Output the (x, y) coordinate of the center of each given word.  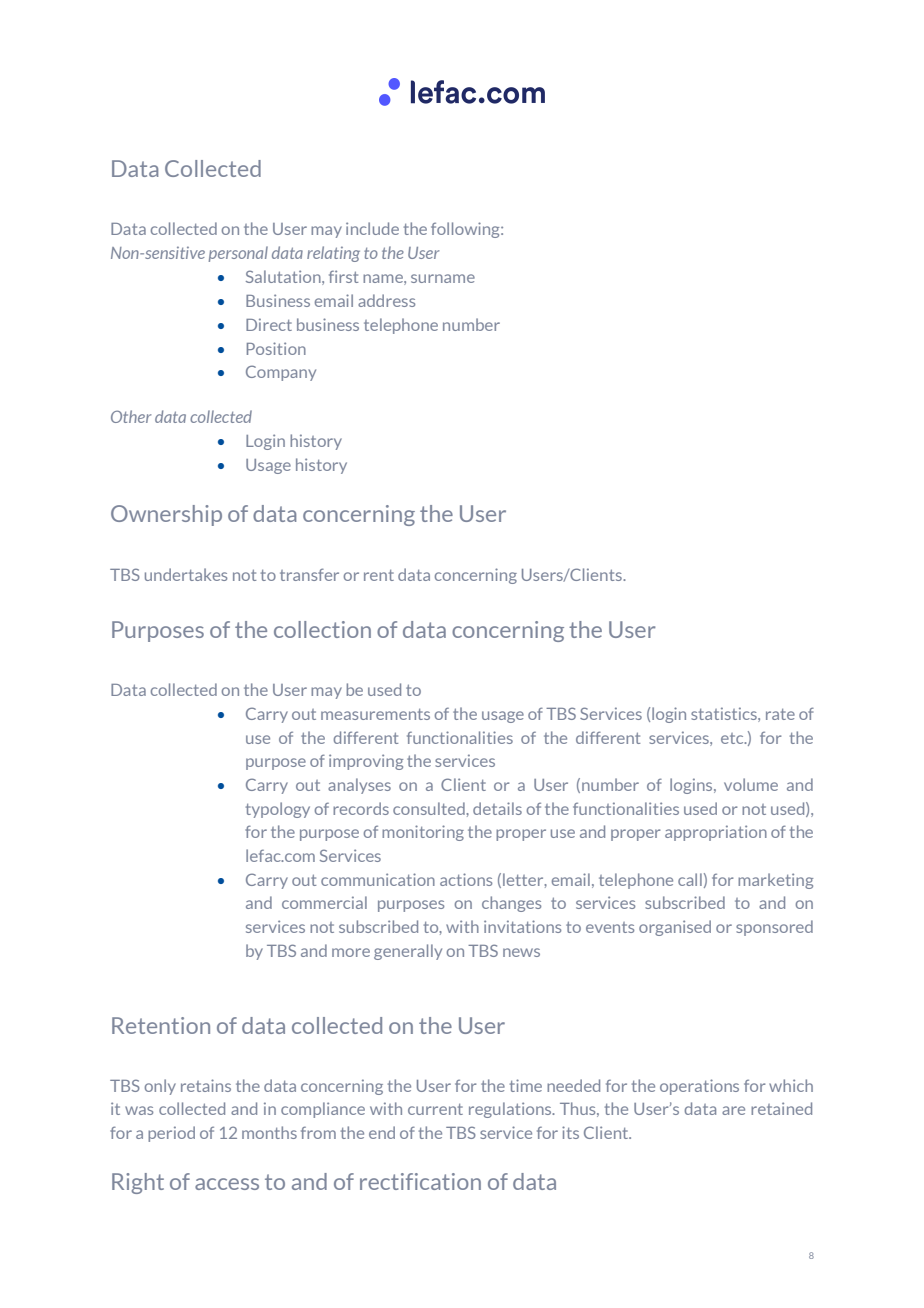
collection (322, 629)
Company (281, 373)
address (386, 300)
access (227, 1184)
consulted (430, 808)
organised (675, 928)
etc (733, 738)
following (466, 230)
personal (238, 254)
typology (278, 810)
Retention (161, 1025)
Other (131, 416)
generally (408, 952)
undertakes (186, 574)
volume (751, 784)
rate (780, 714)
